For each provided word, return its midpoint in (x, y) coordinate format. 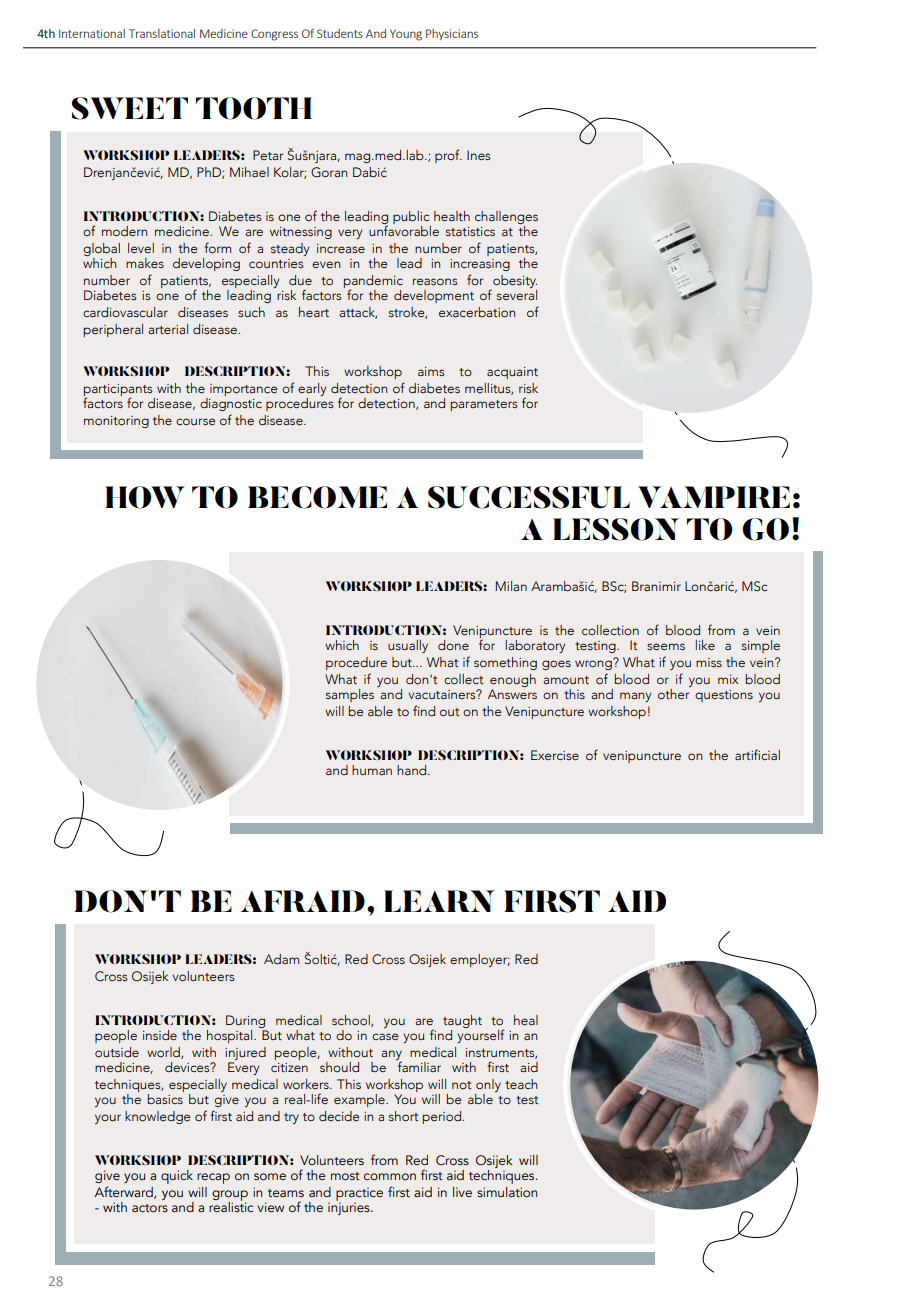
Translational (162, 33)
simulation (507, 1192)
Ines (479, 155)
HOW (145, 497)
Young (406, 35)
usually (408, 646)
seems (666, 646)
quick (177, 1177)
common (390, 1176)
